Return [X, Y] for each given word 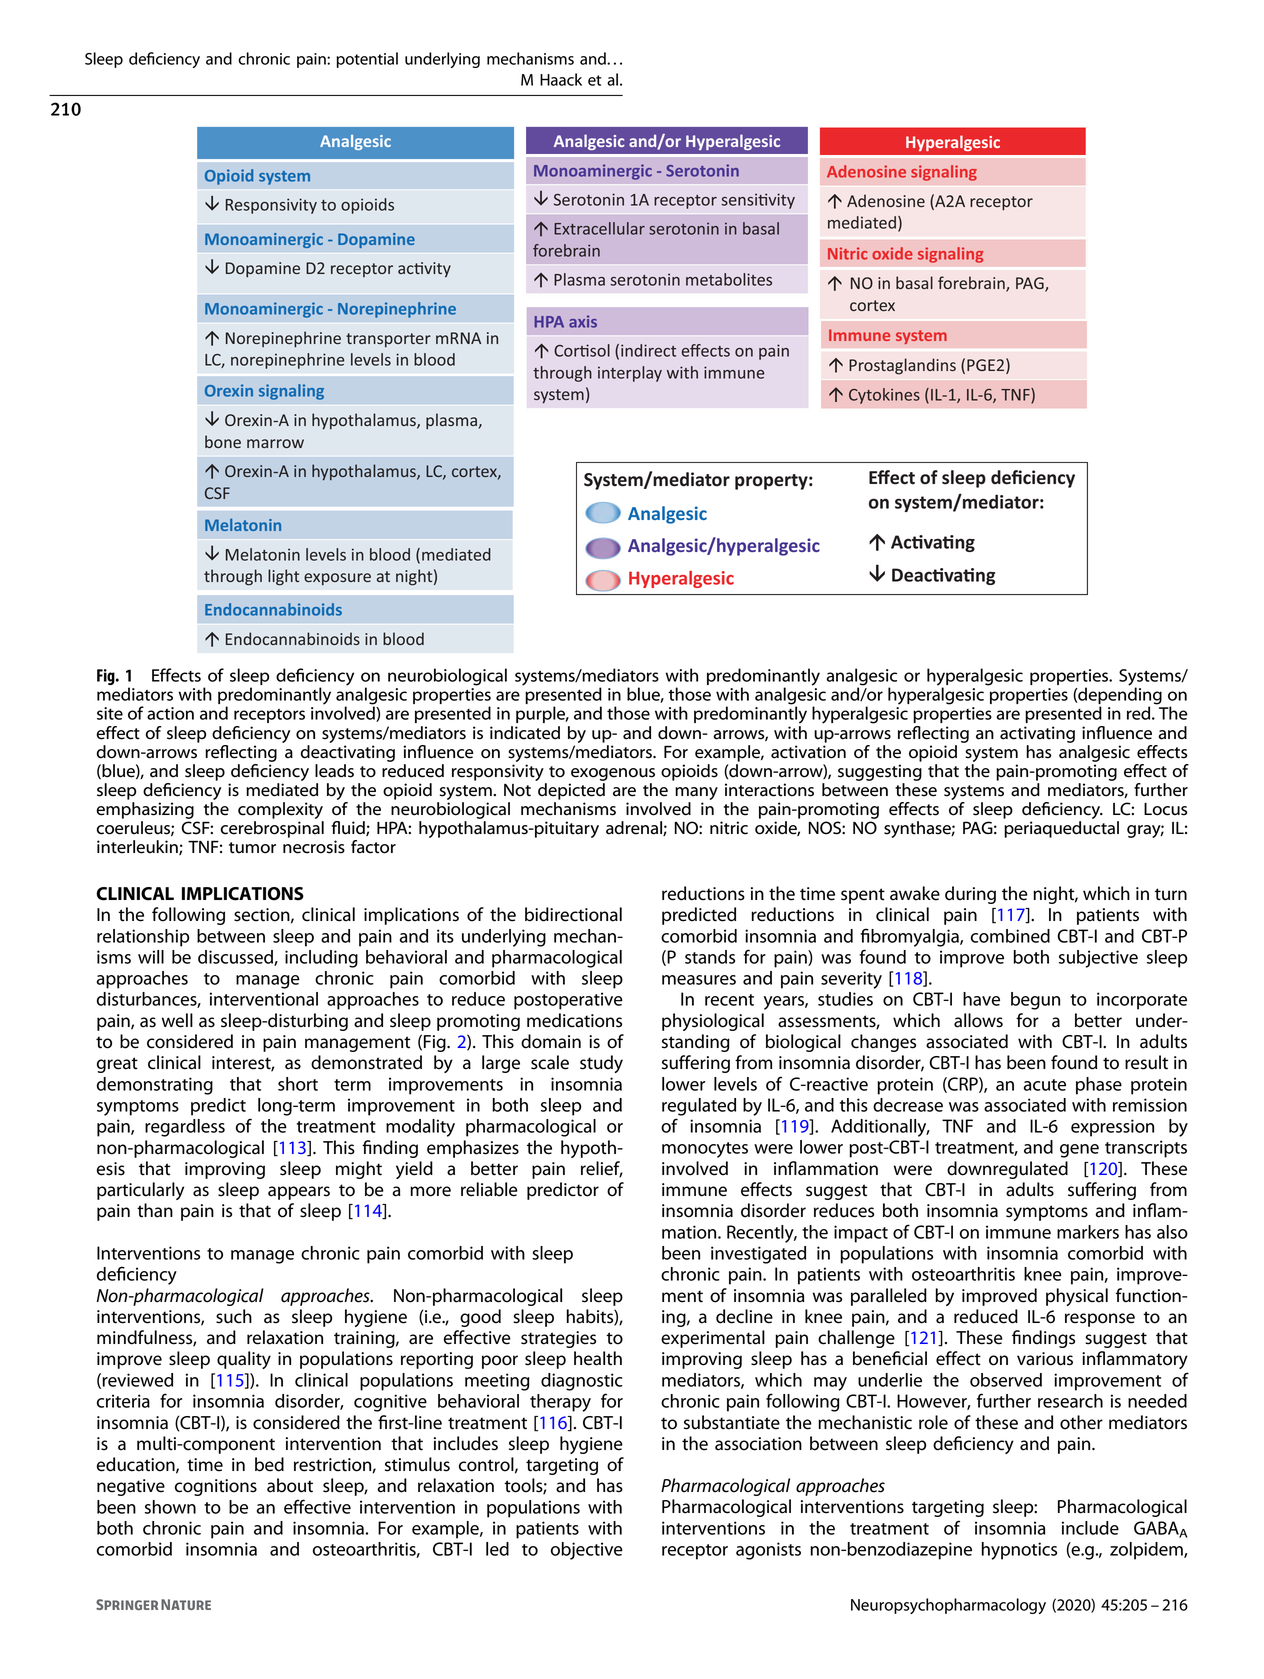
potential [367, 60]
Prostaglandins [902, 366]
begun [1035, 1001]
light [283, 577]
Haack [561, 79]
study [601, 1064]
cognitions [216, 1487]
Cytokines [884, 396]
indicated [525, 733]
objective [587, 1551]
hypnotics [1019, 1551]
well [177, 1020]
